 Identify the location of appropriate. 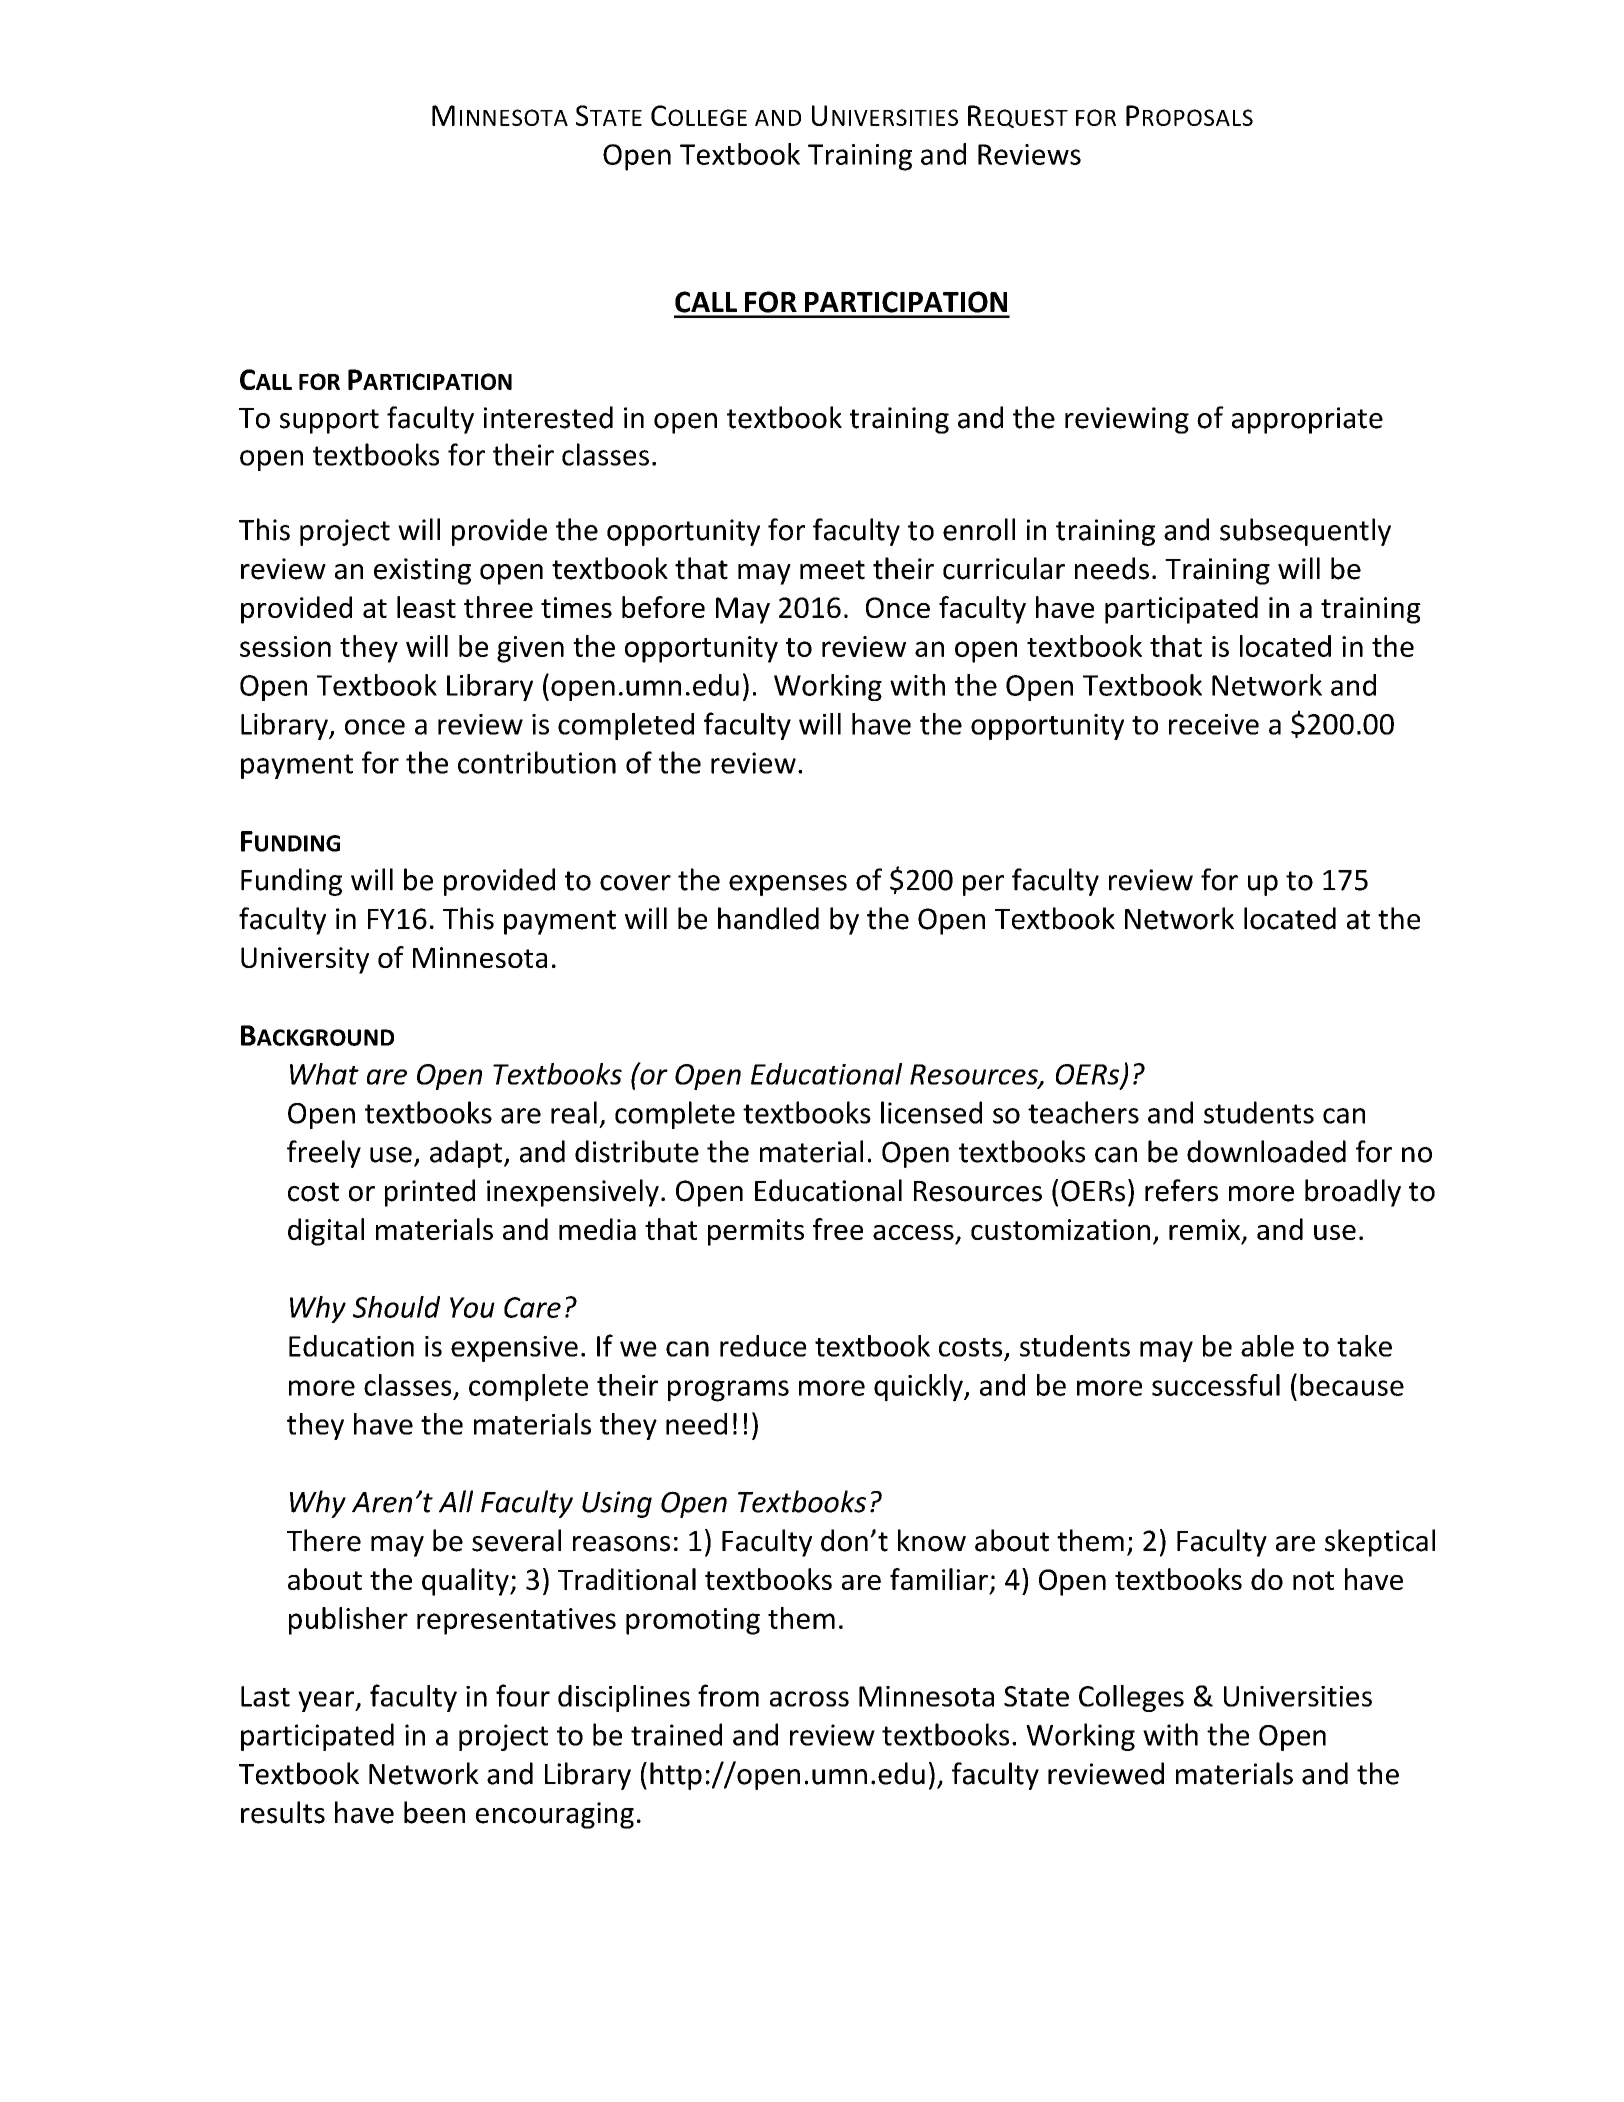
(1307, 420).
